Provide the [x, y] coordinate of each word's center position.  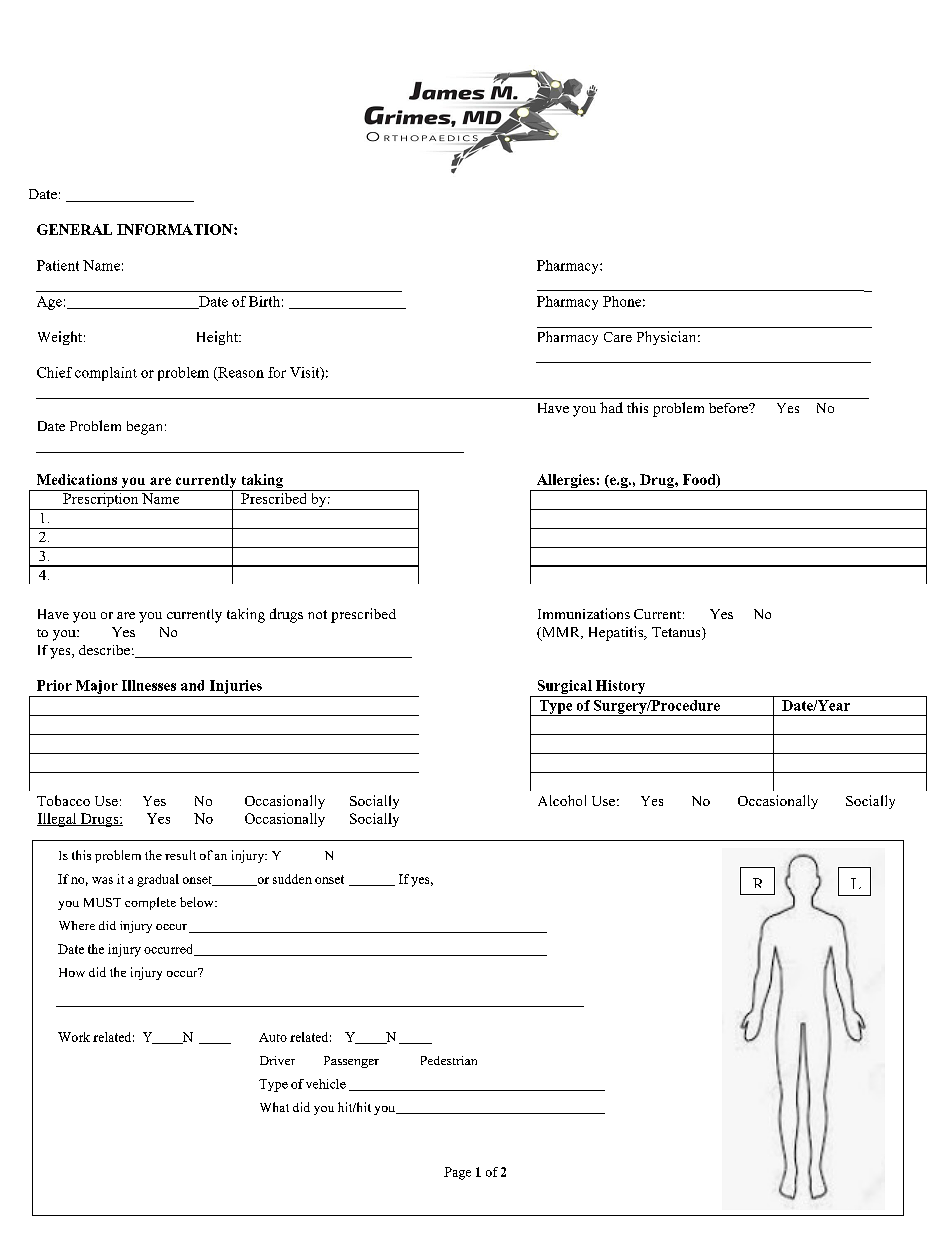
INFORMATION [176, 229]
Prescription [101, 501]
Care [618, 337]
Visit [306, 373]
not [317, 614]
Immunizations [584, 613]
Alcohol [562, 800]
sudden [292, 879]
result [180, 855]
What [274, 1107]
